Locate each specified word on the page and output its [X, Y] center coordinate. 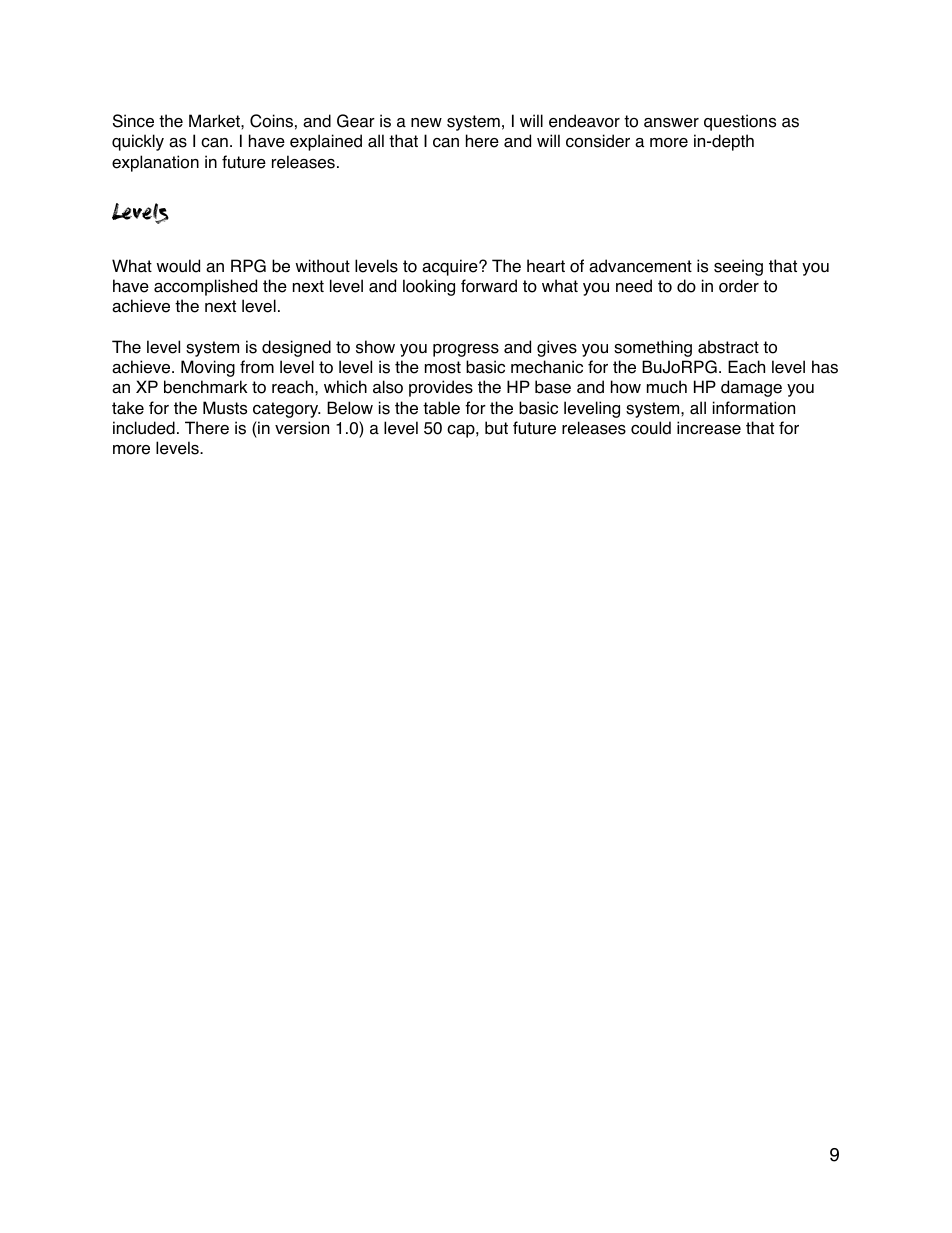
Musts [225, 408]
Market [215, 121]
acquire [451, 267]
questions [740, 122]
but [496, 428]
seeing [738, 267]
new [426, 123]
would [178, 266]
